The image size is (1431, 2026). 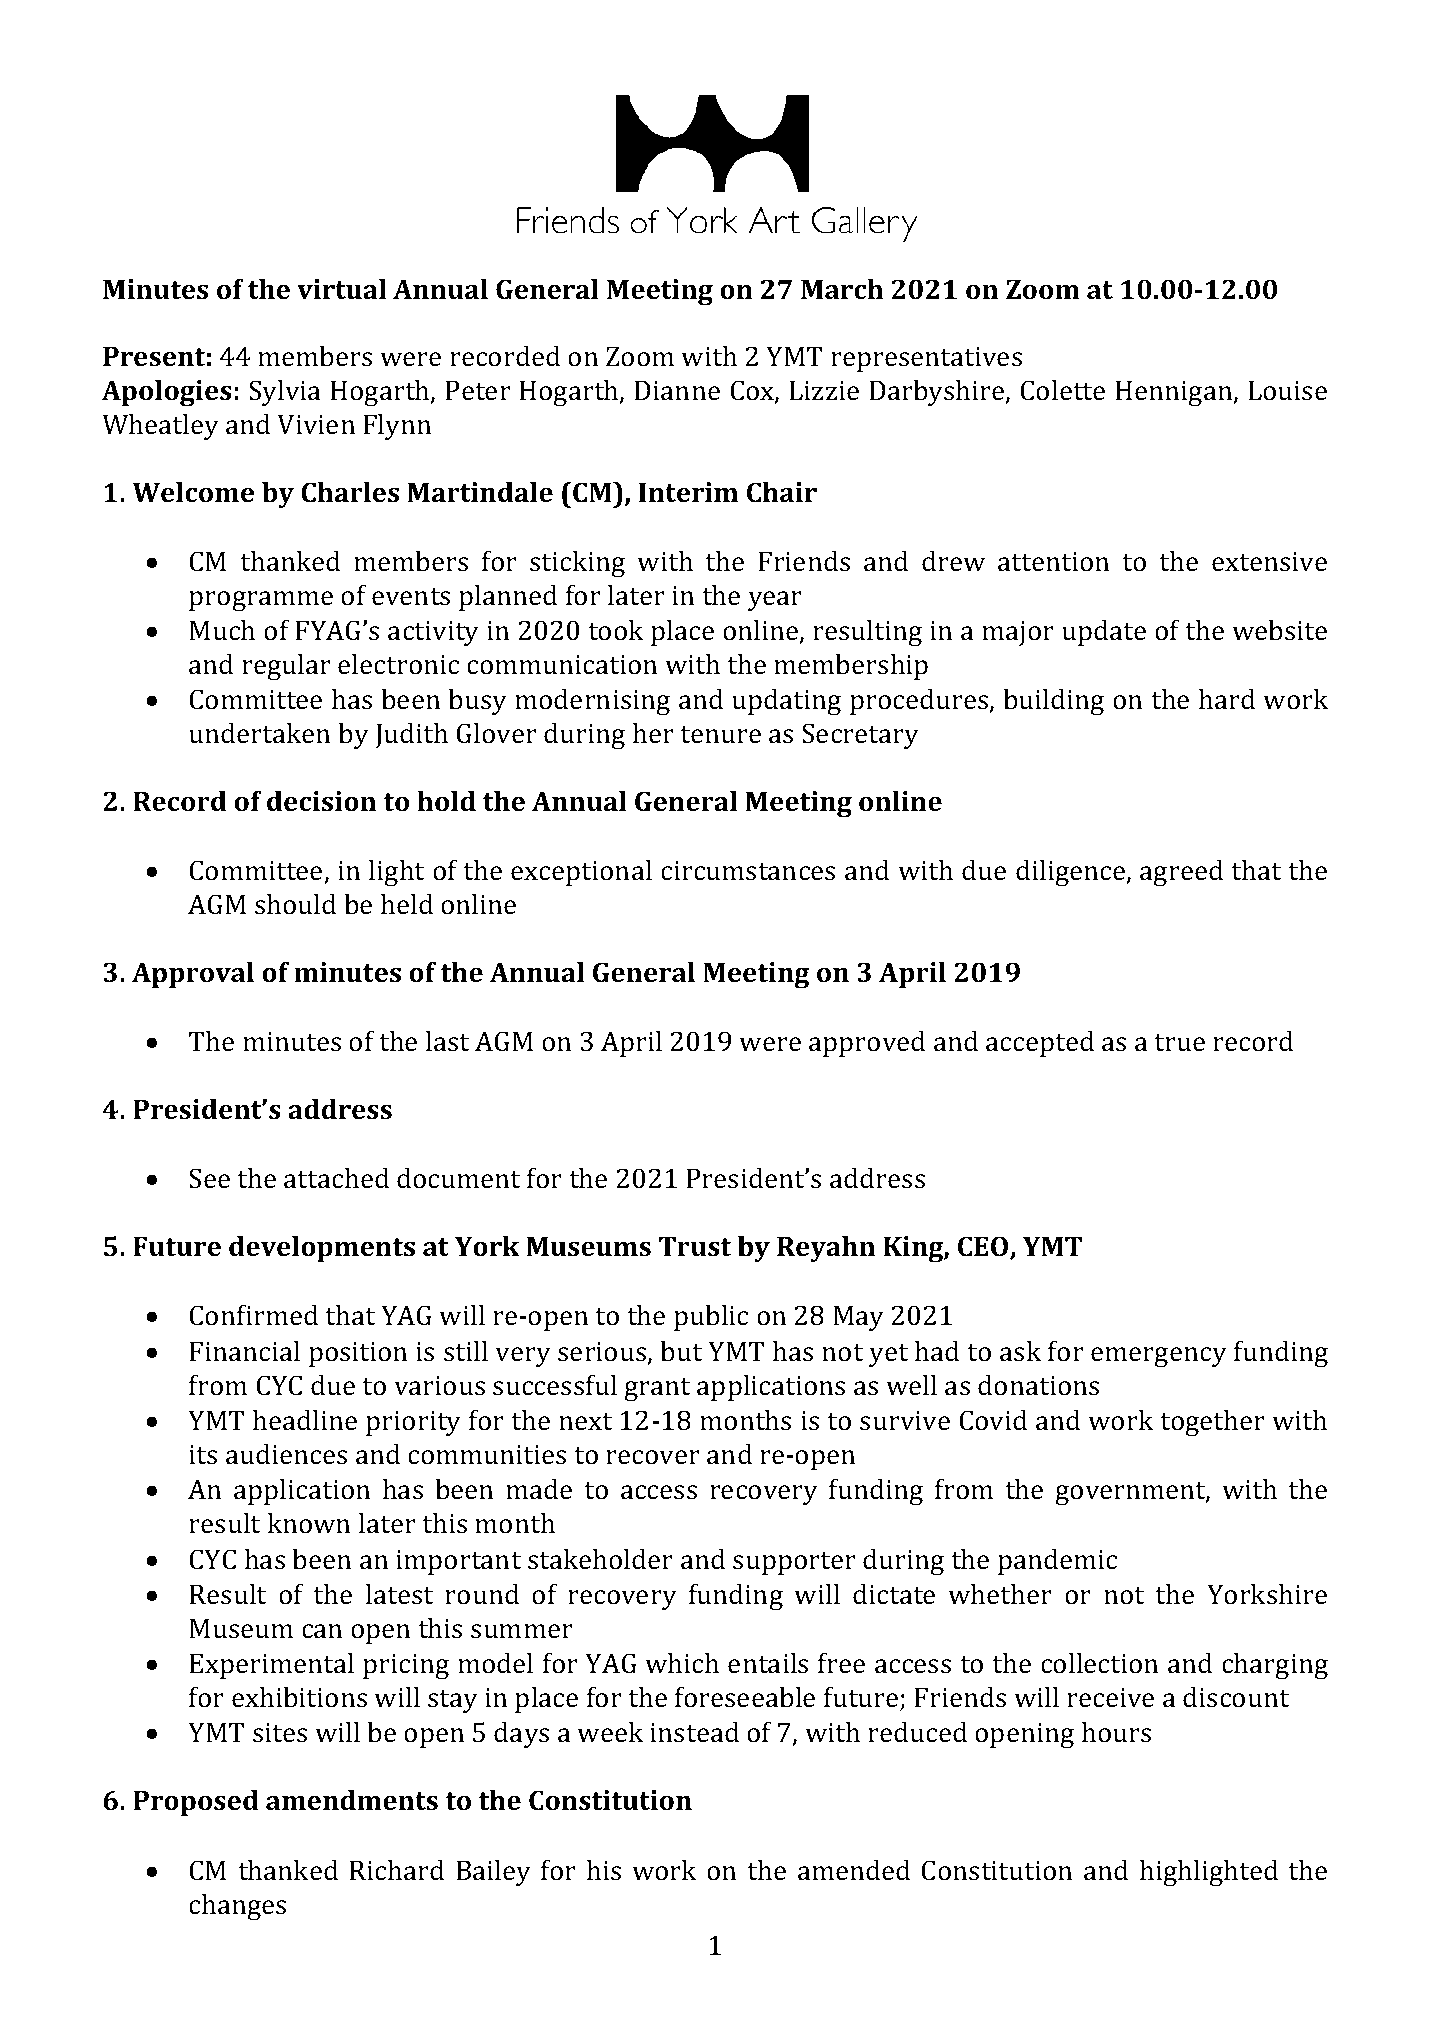 What do you see at coordinates (720, 735) in the screenshot?
I see `tenure` at bounding box center [720, 735].
